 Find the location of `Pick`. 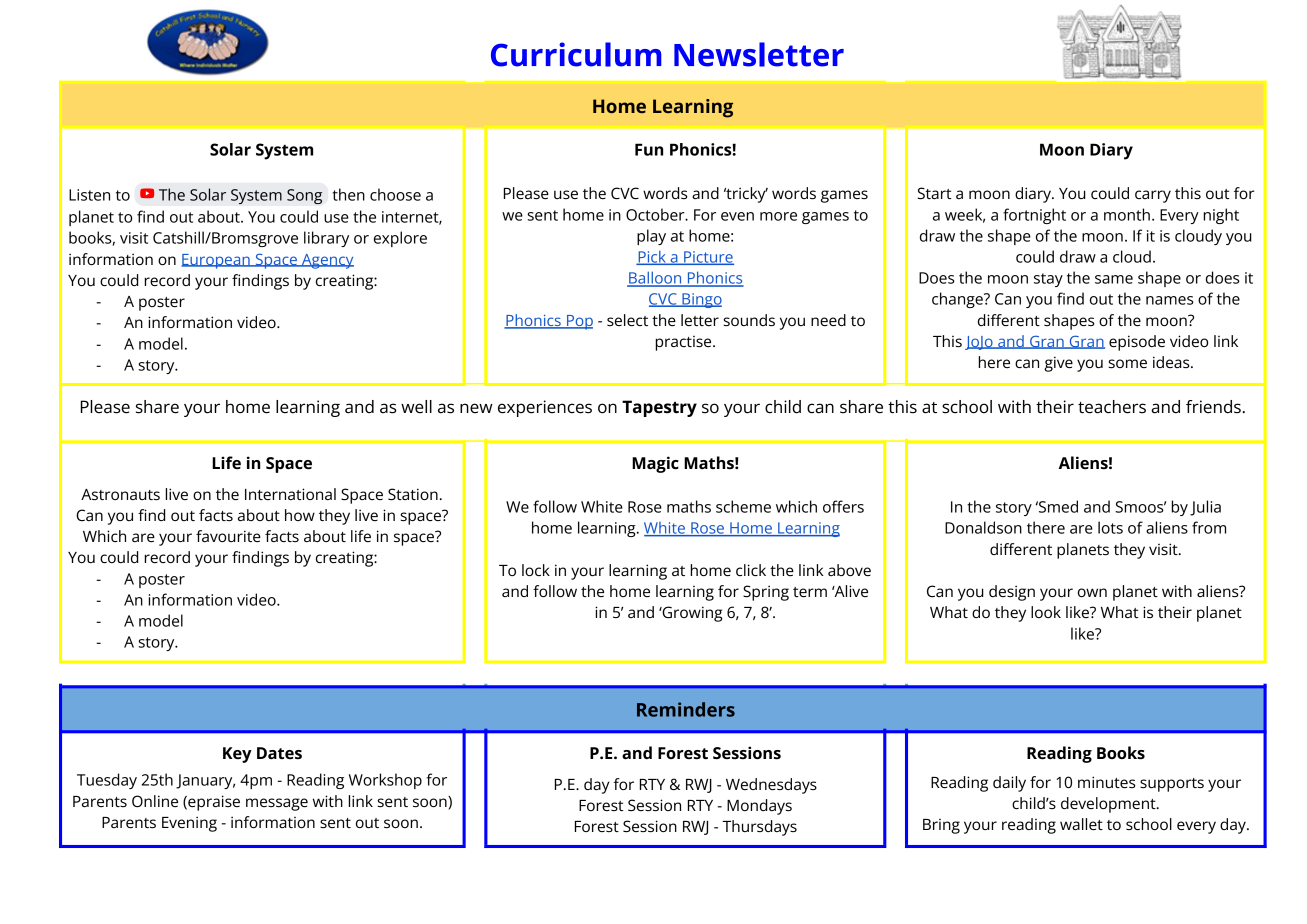

Pick is located at coordinates (652, 257).
